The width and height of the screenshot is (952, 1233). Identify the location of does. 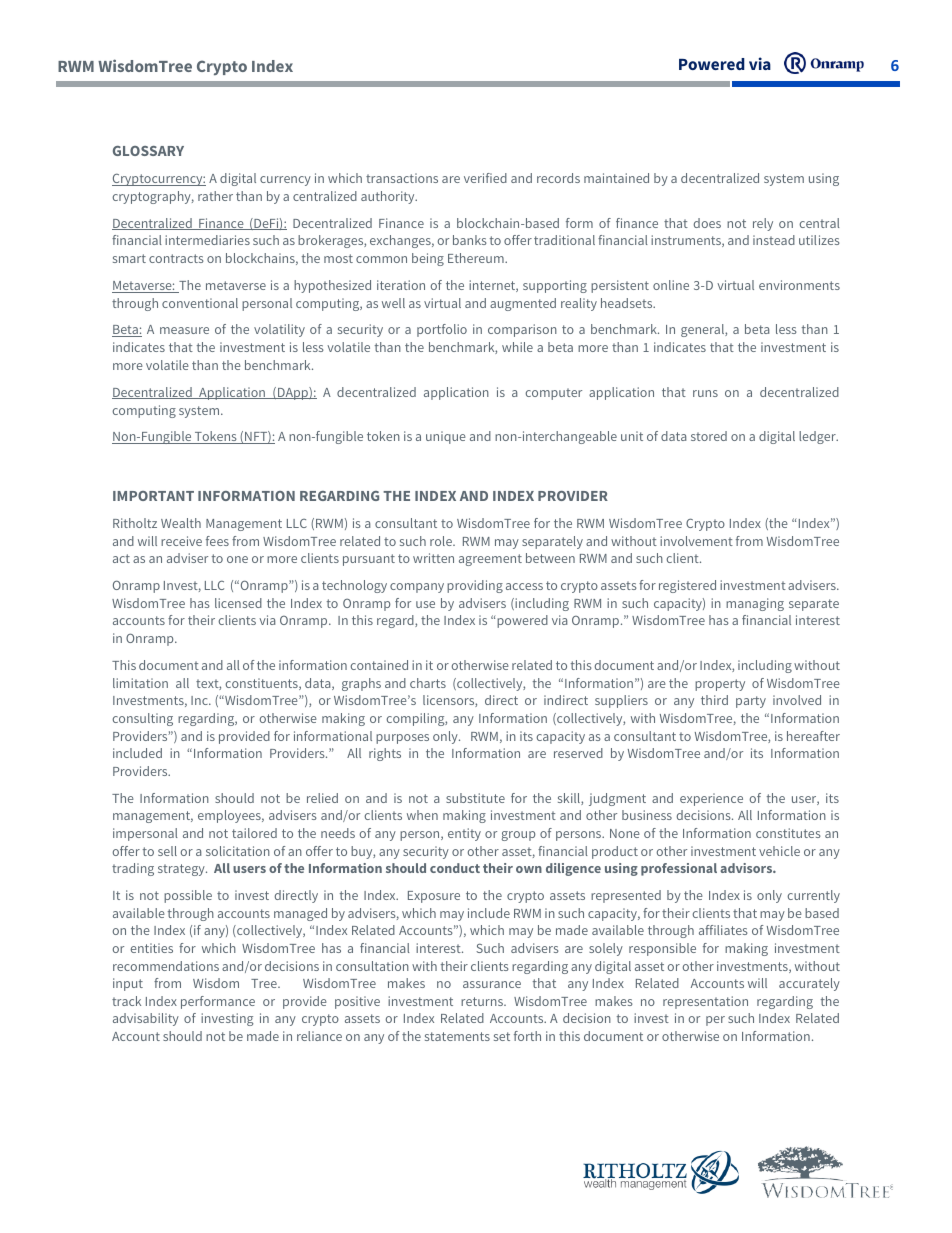
(707, 223).
